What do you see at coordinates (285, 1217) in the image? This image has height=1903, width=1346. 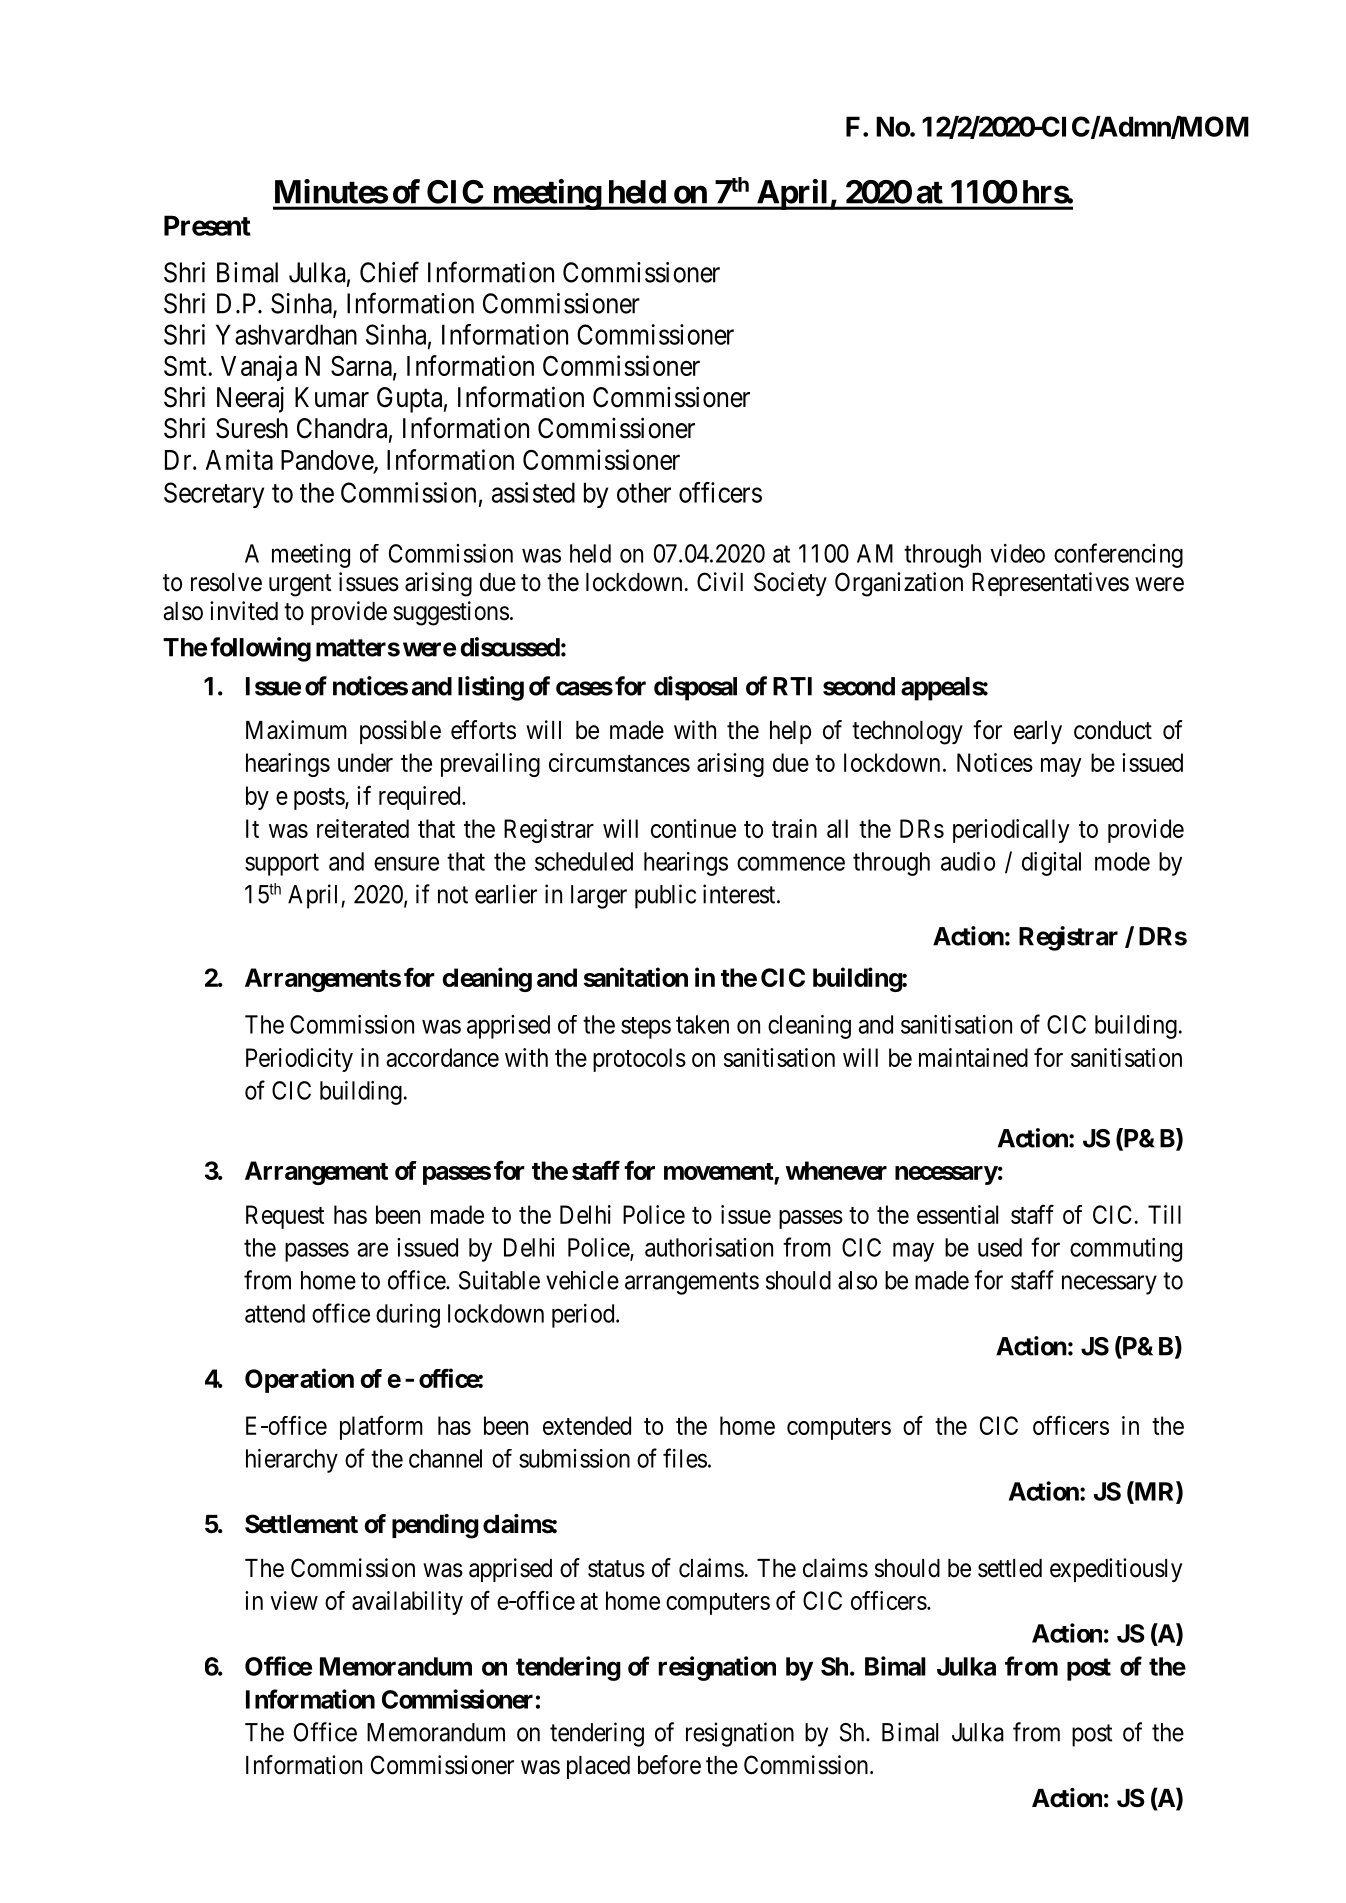 I see `Request` at bounding box center [285, 1217].
